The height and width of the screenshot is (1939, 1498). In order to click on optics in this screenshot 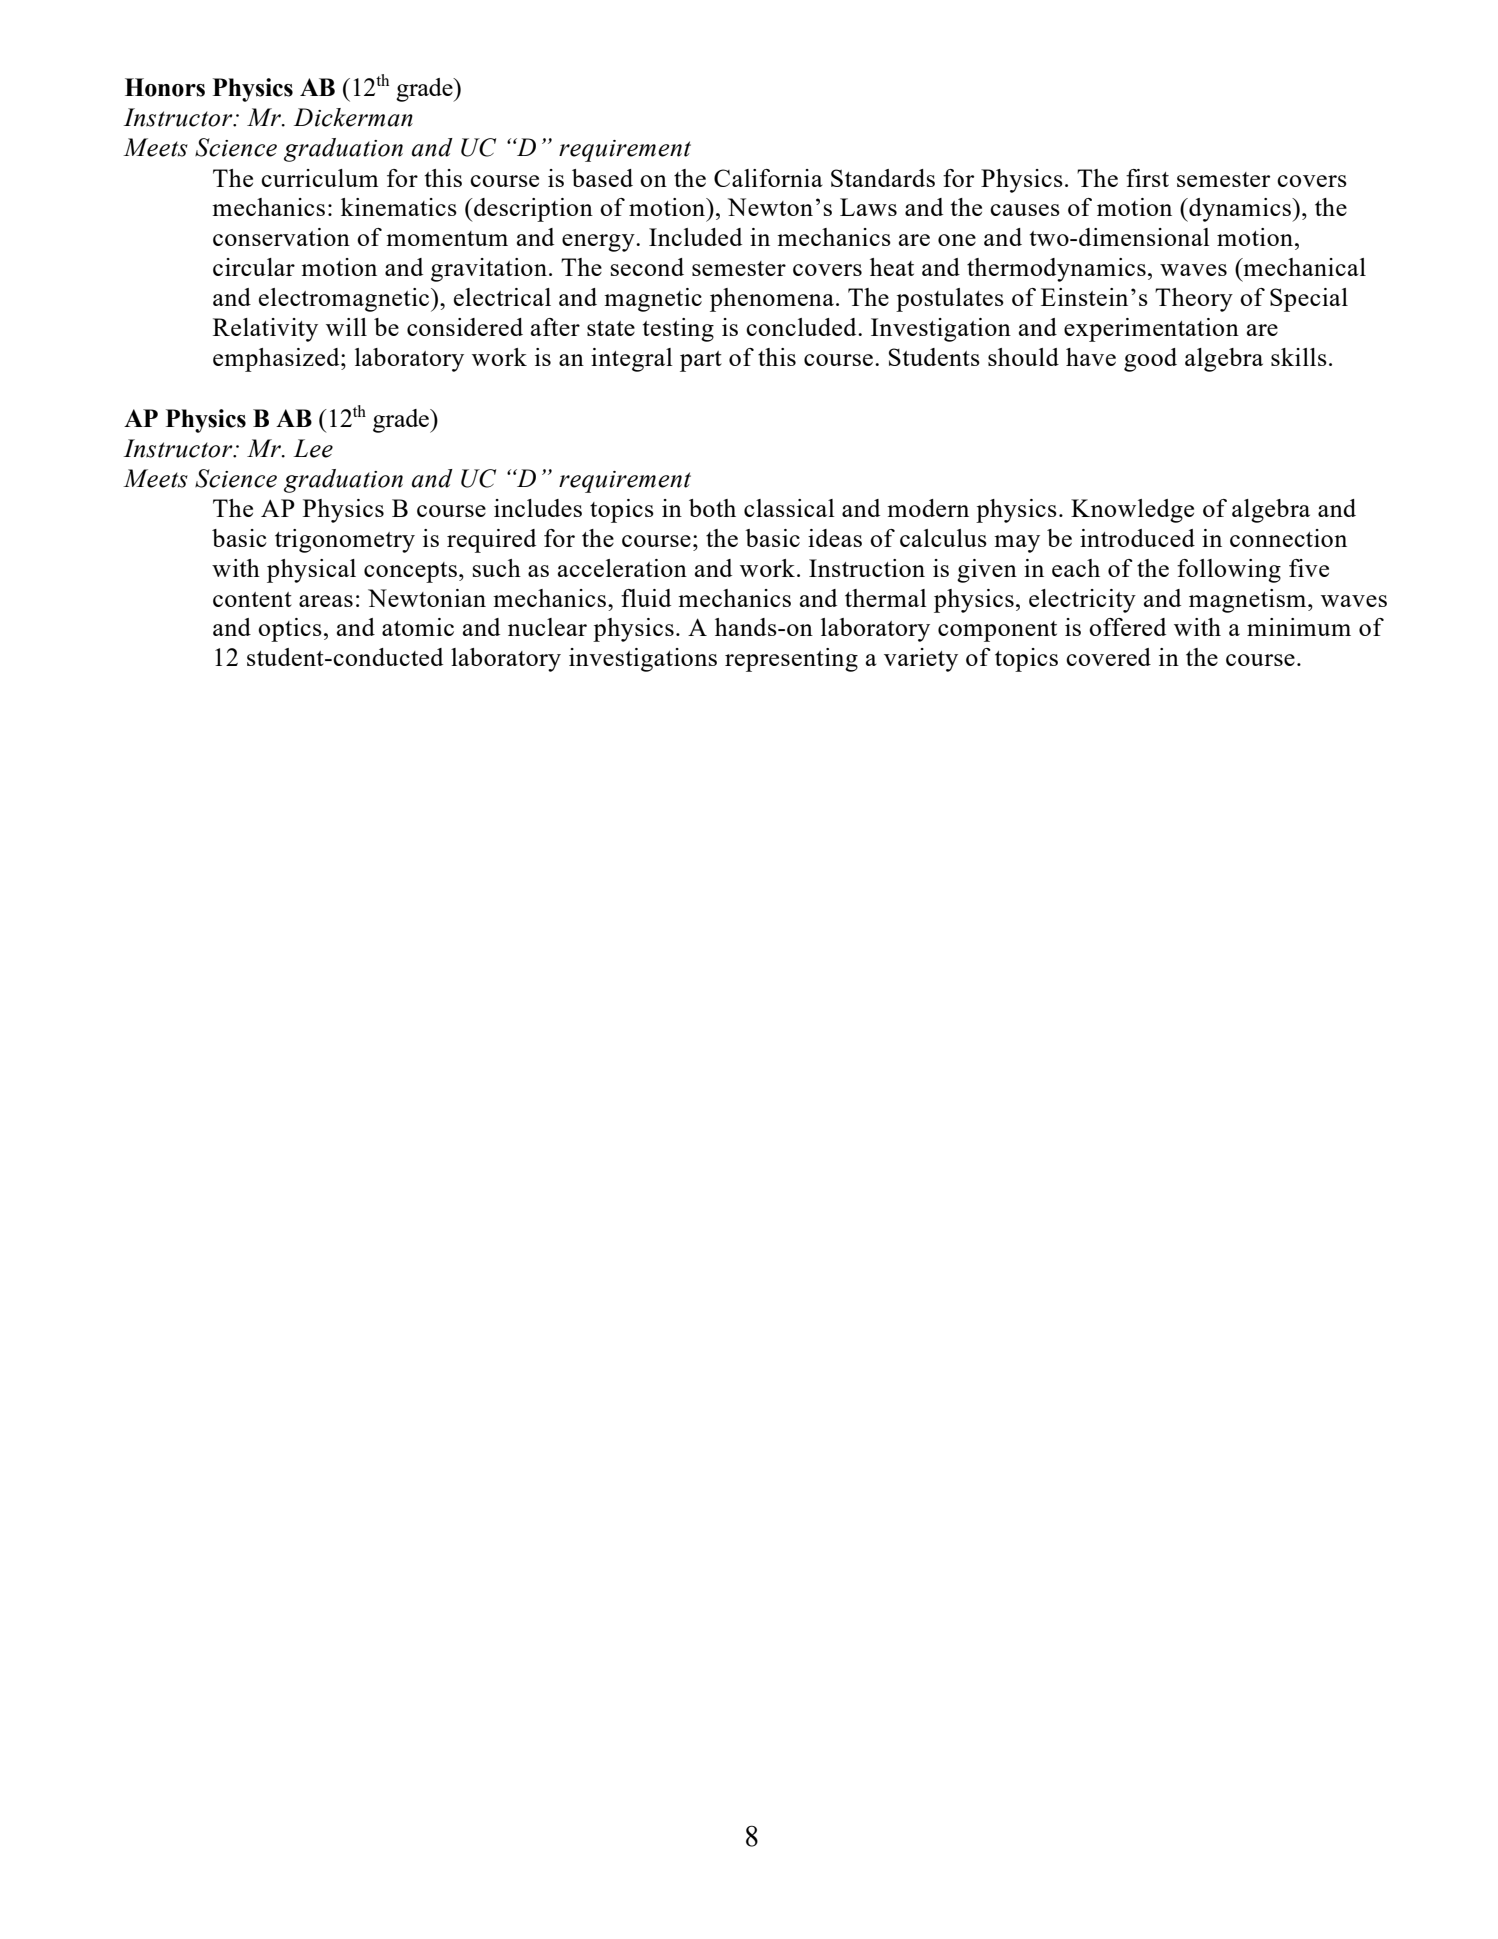, I will do `click(290, 630)`.
